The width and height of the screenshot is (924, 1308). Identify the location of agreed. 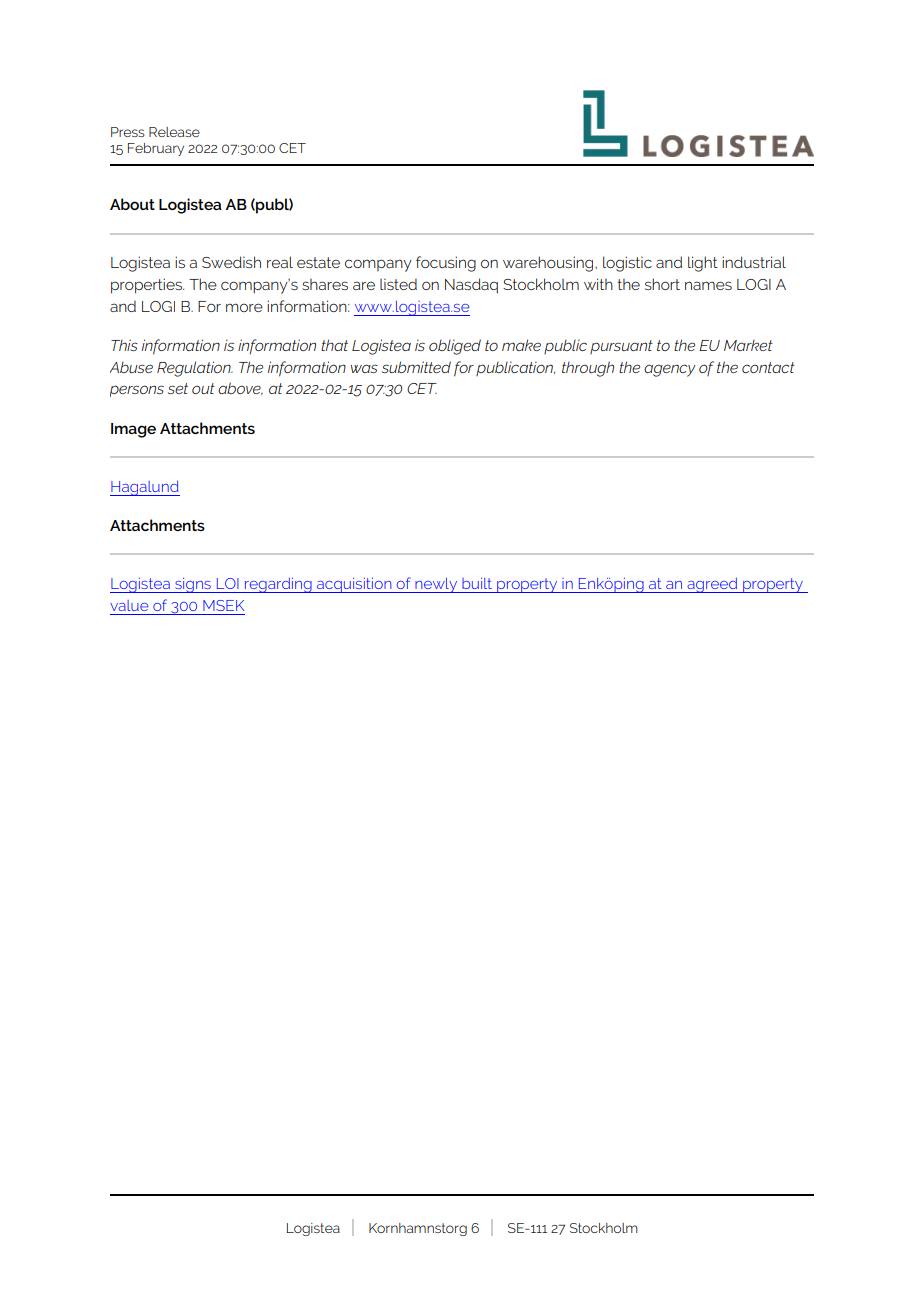
(712, 585).
